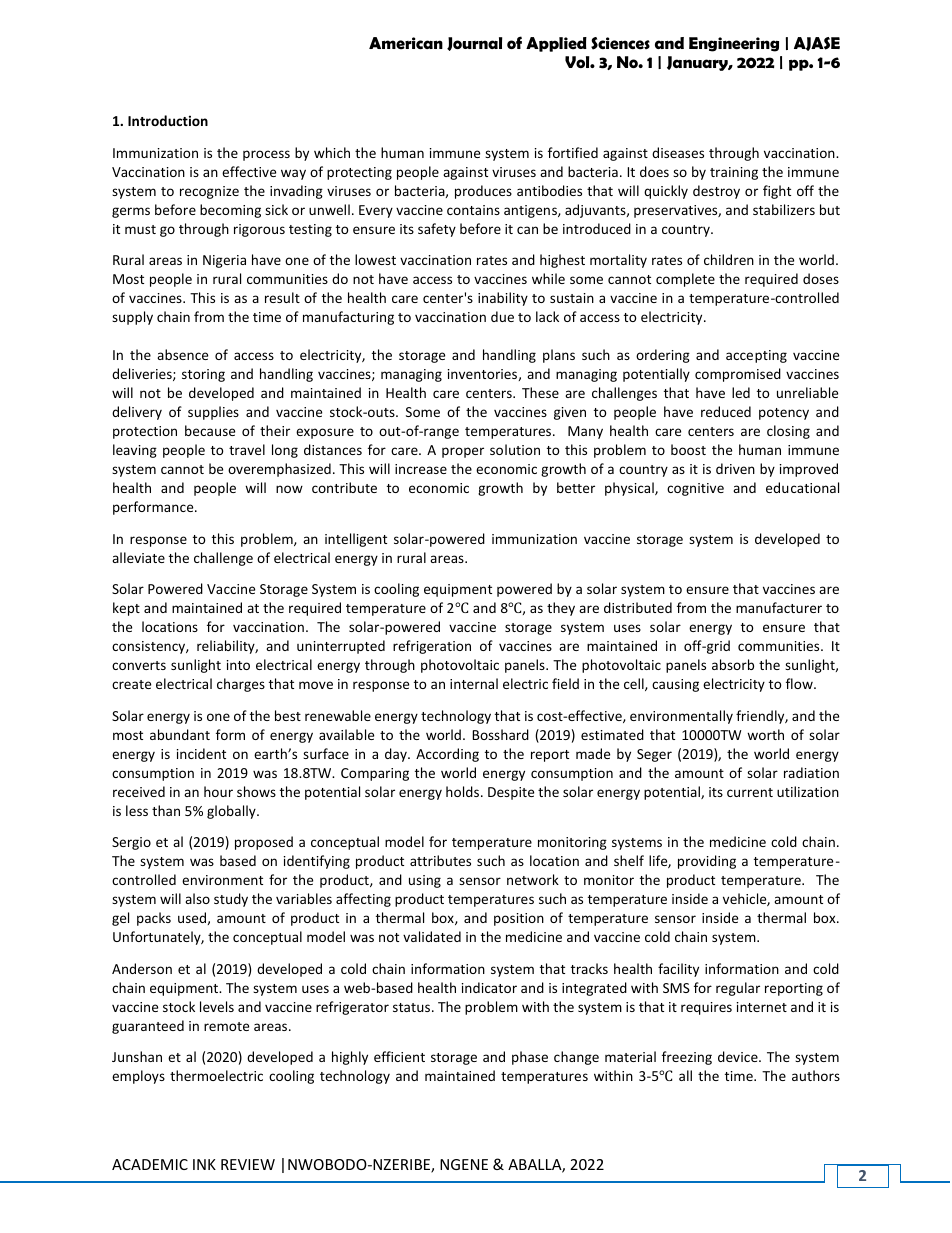 The image size is (952, 1233). I want to click on current, so click(750, 792).
